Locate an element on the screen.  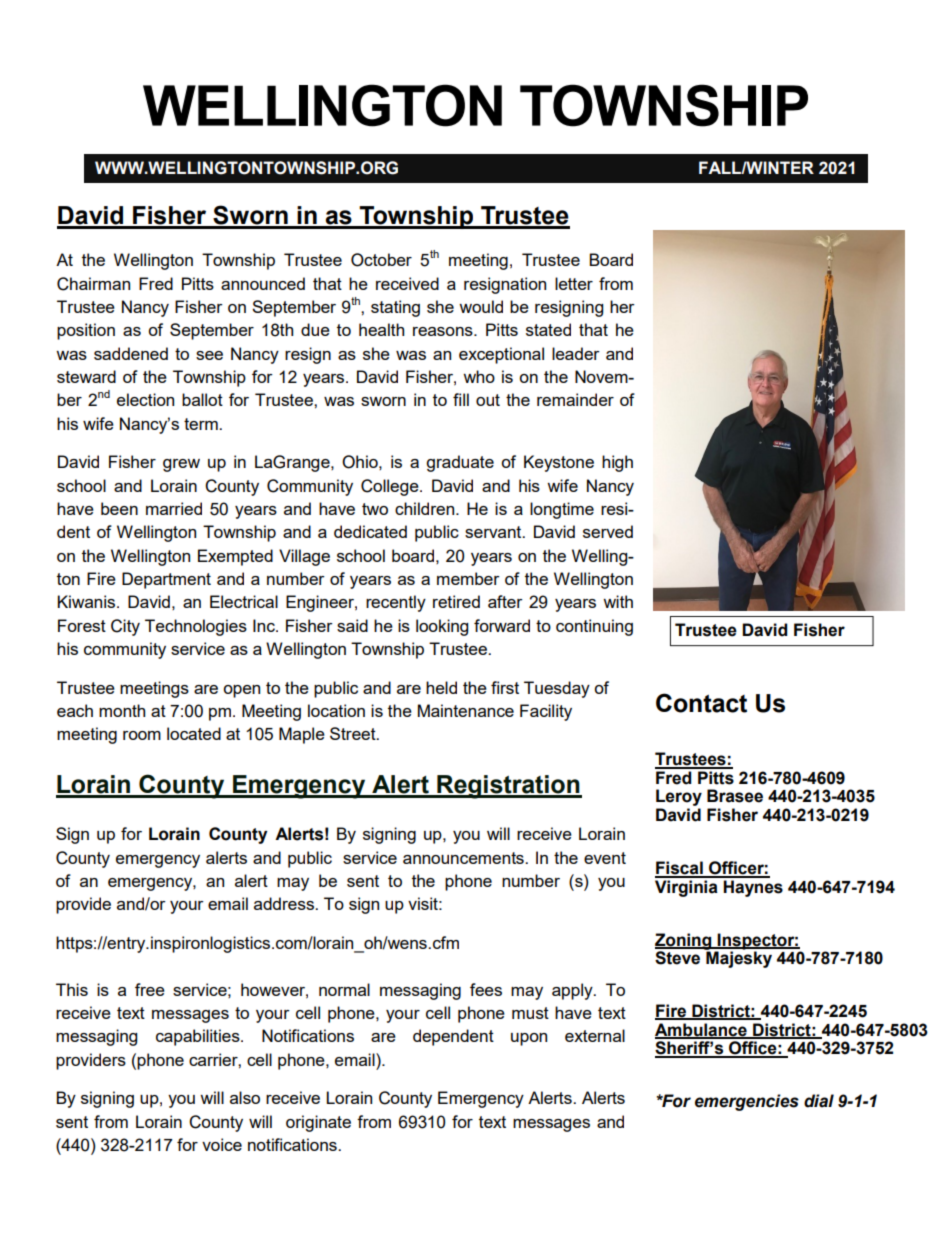
with is located at coordinates (618, 601).
